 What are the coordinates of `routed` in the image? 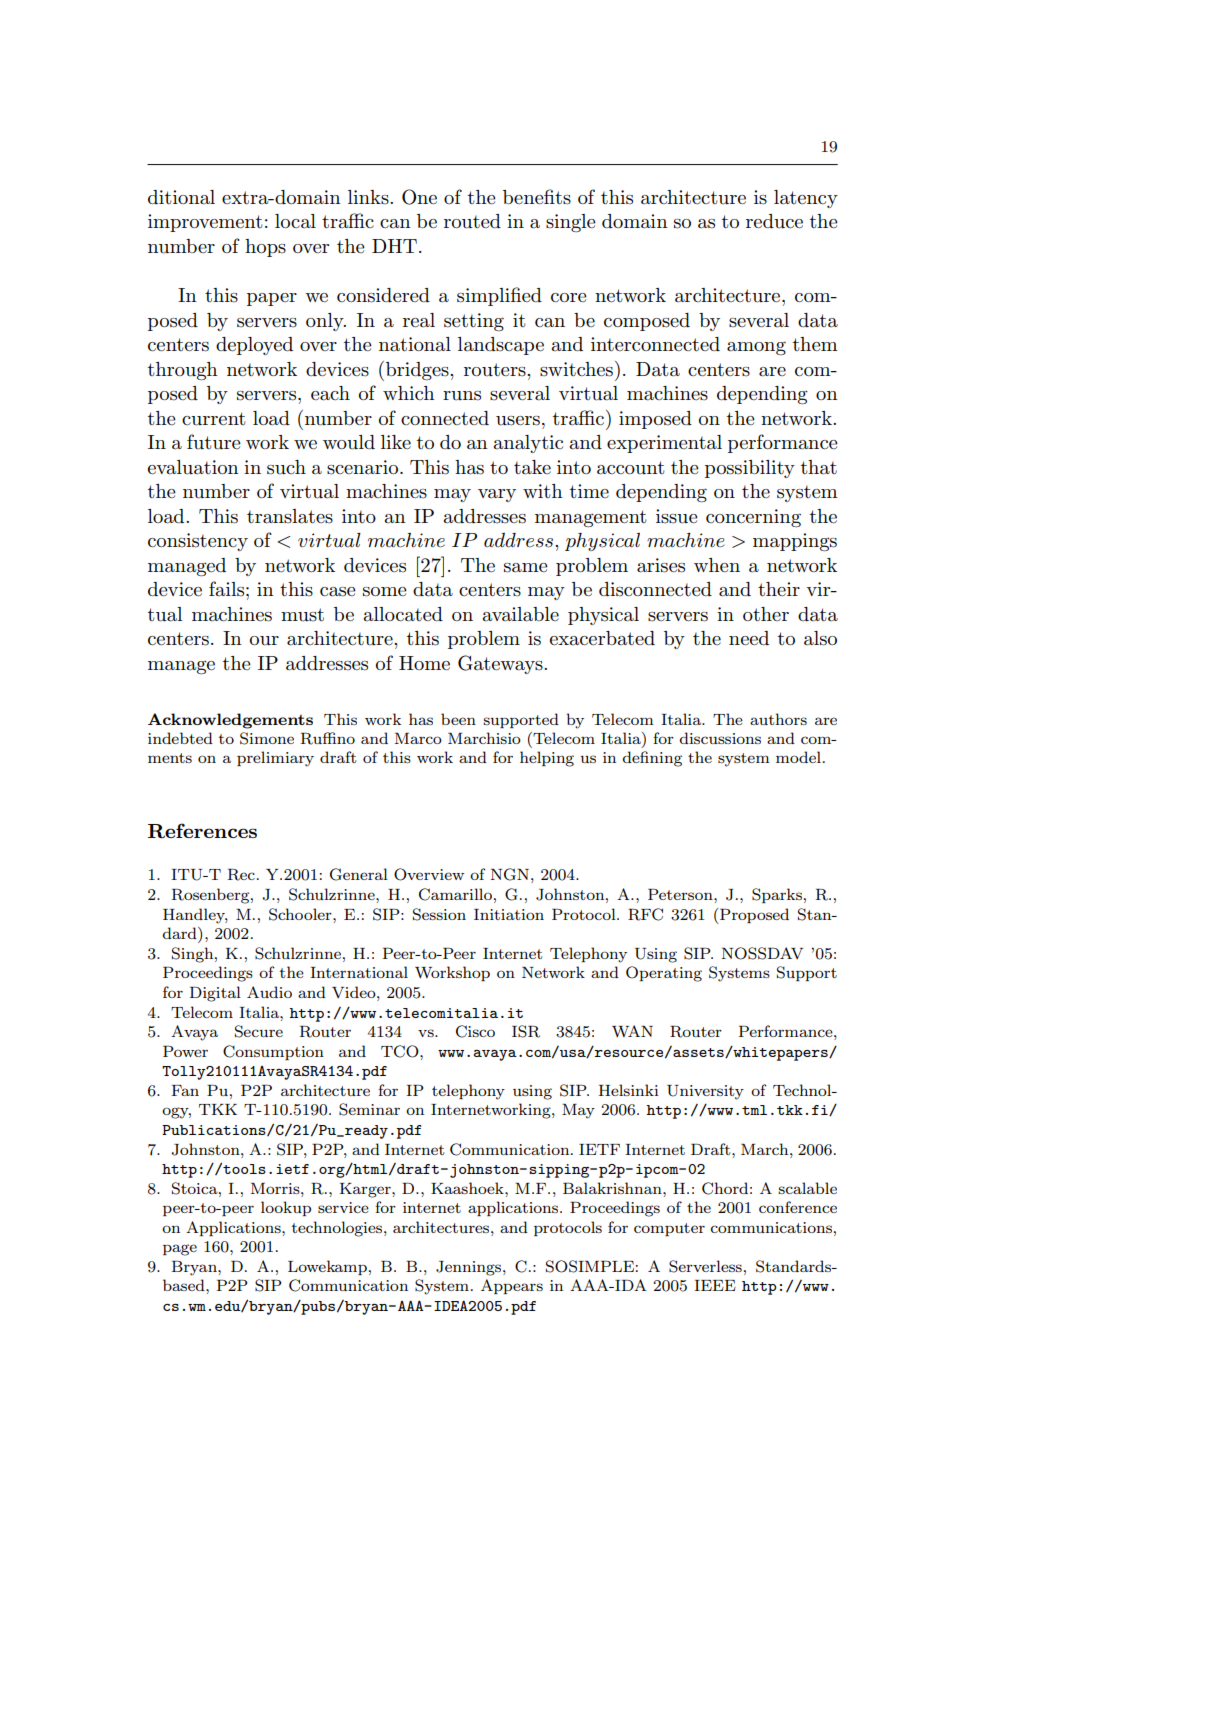 It's located at (472, 221).
